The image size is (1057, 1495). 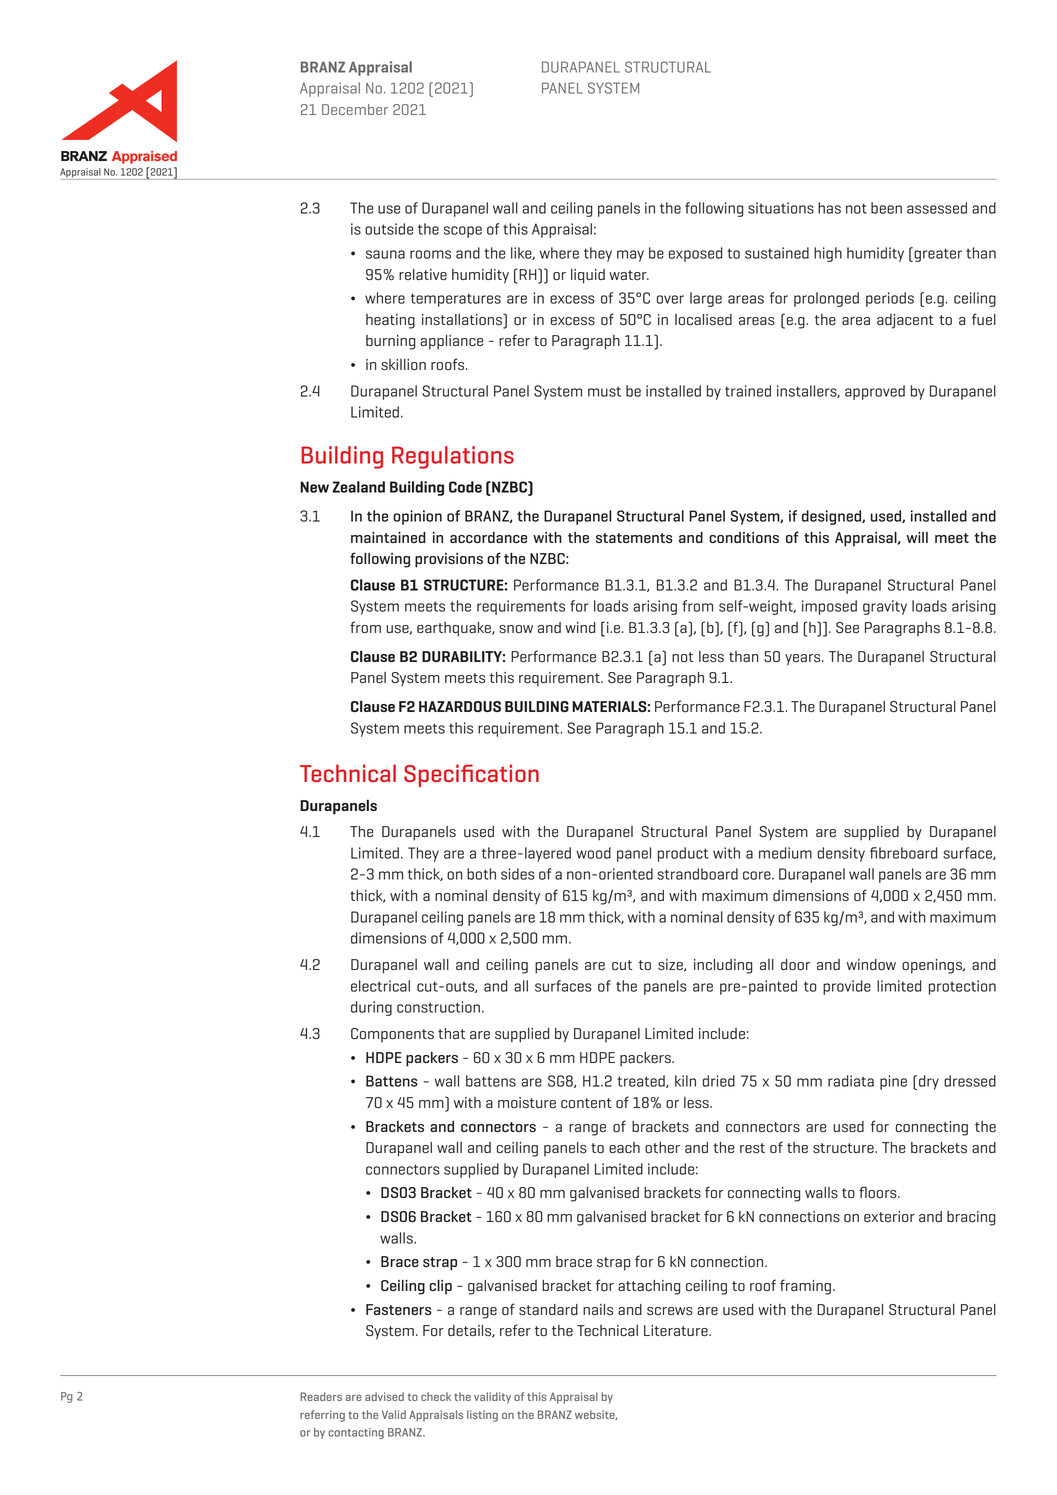 I want to click on December, so click(x=355, y=109).
